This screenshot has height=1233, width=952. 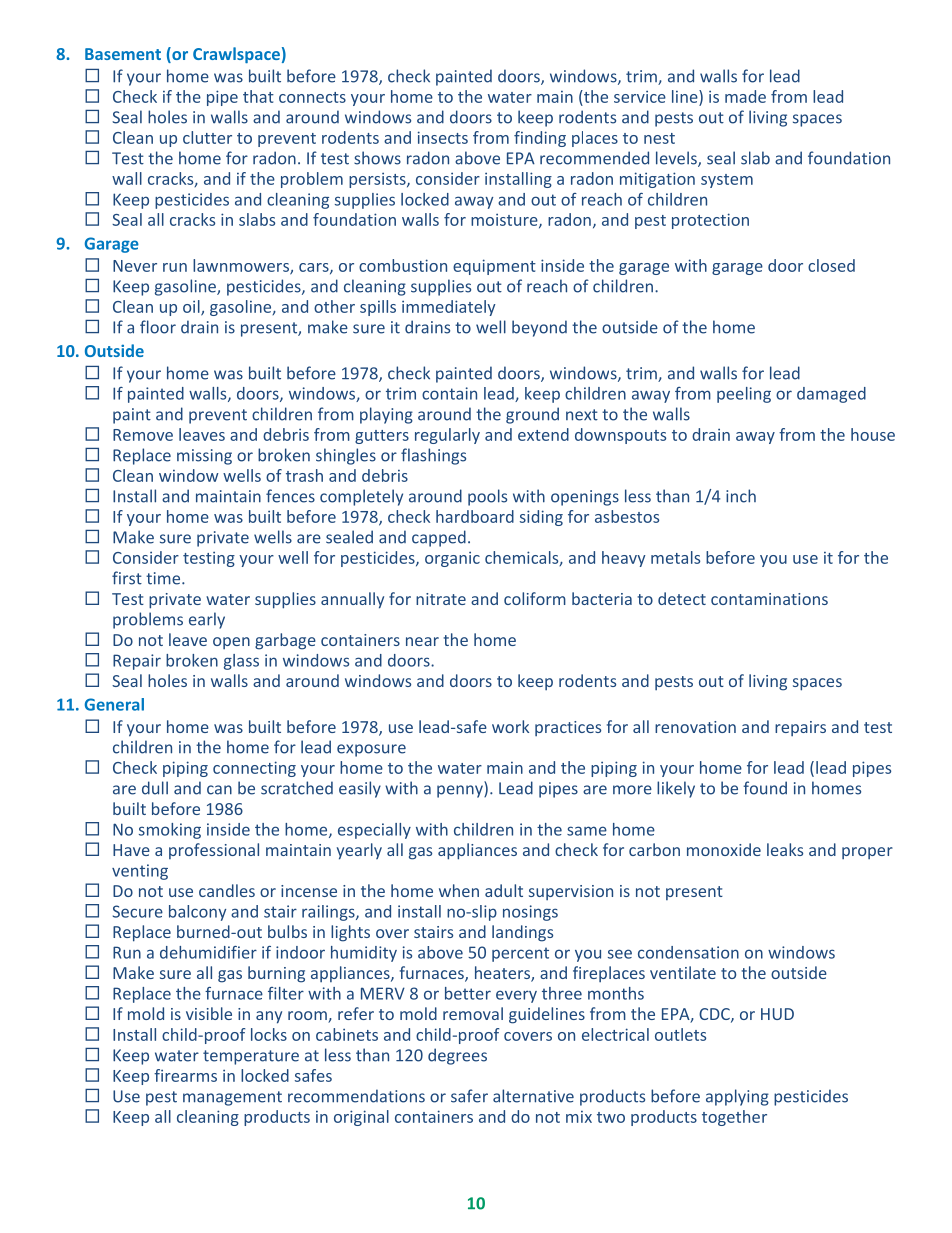 What do you see at coordinates (510, 726) in the screenshot?
I see `work` at bounding box center [510, 726].
